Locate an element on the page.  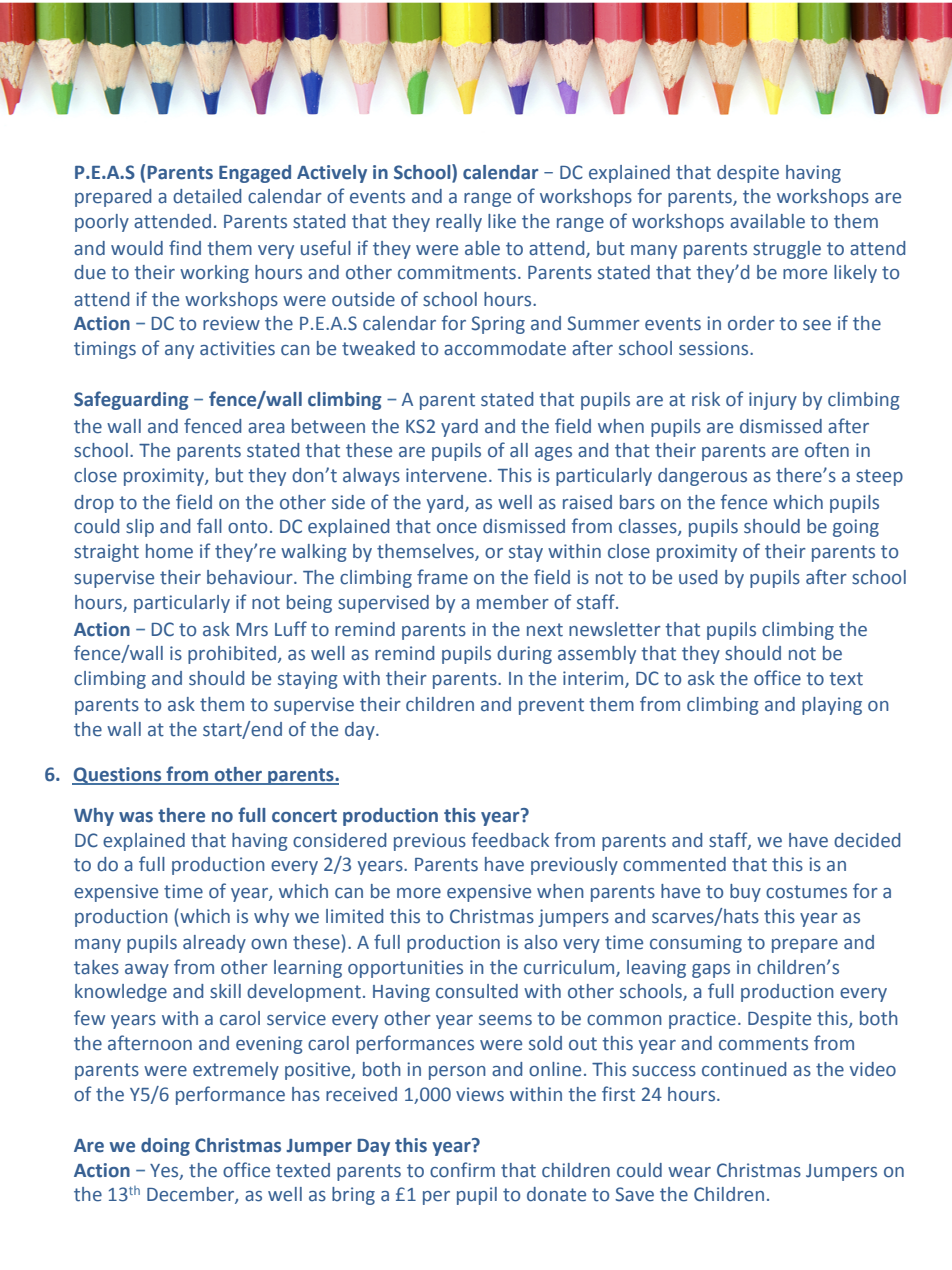
Yes is located at coordinates (165, 1171).
